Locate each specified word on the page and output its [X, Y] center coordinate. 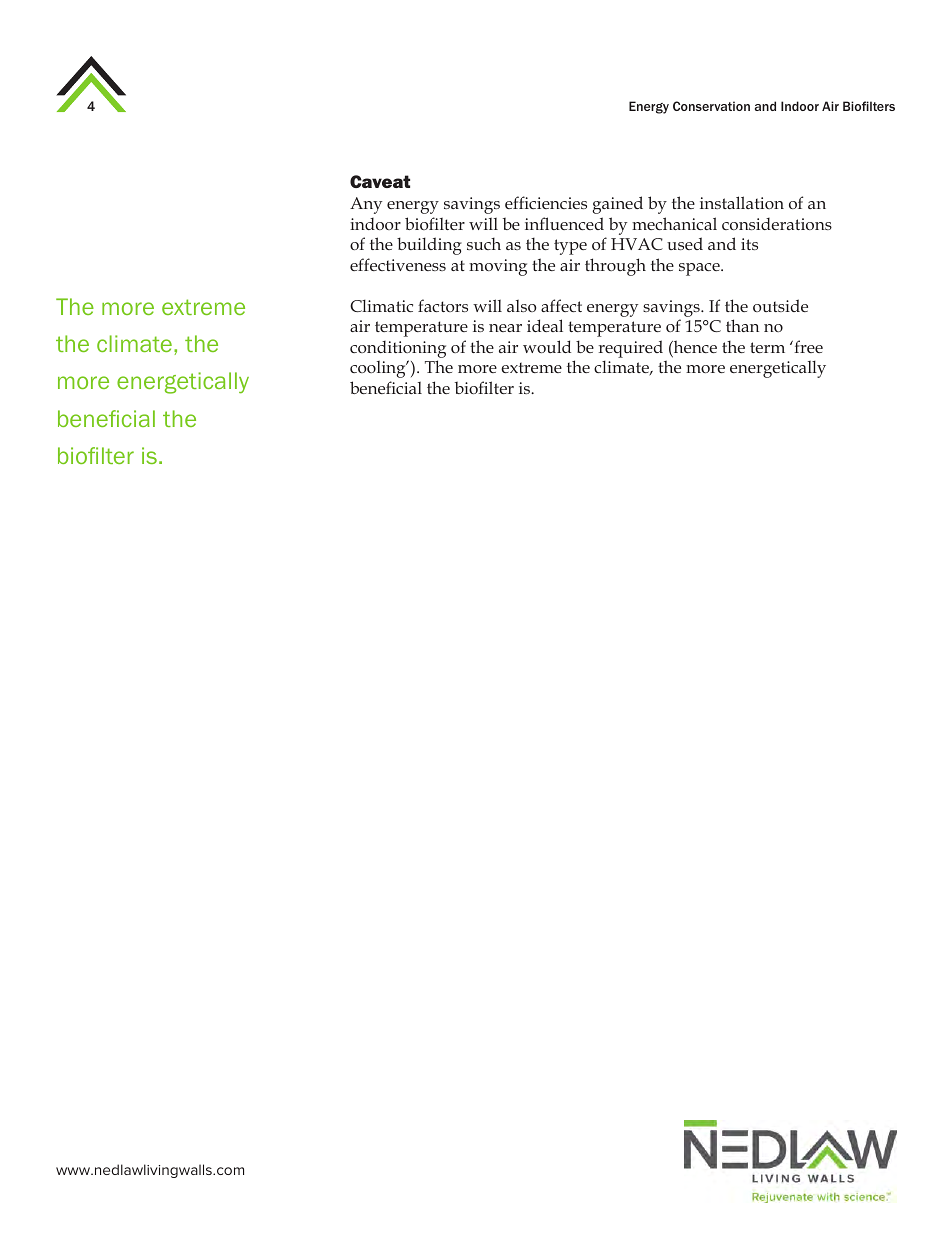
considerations [777, 223]
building [429, 246]
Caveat [380, 181]
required [631, 349]
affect [561, 305]
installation [742, 202]
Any [366, 205]
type [570, 247]
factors [443, 305]
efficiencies [546, 202]
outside [780, 305]
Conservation [711, 106]
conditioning [398, 350]
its [749, 244]
